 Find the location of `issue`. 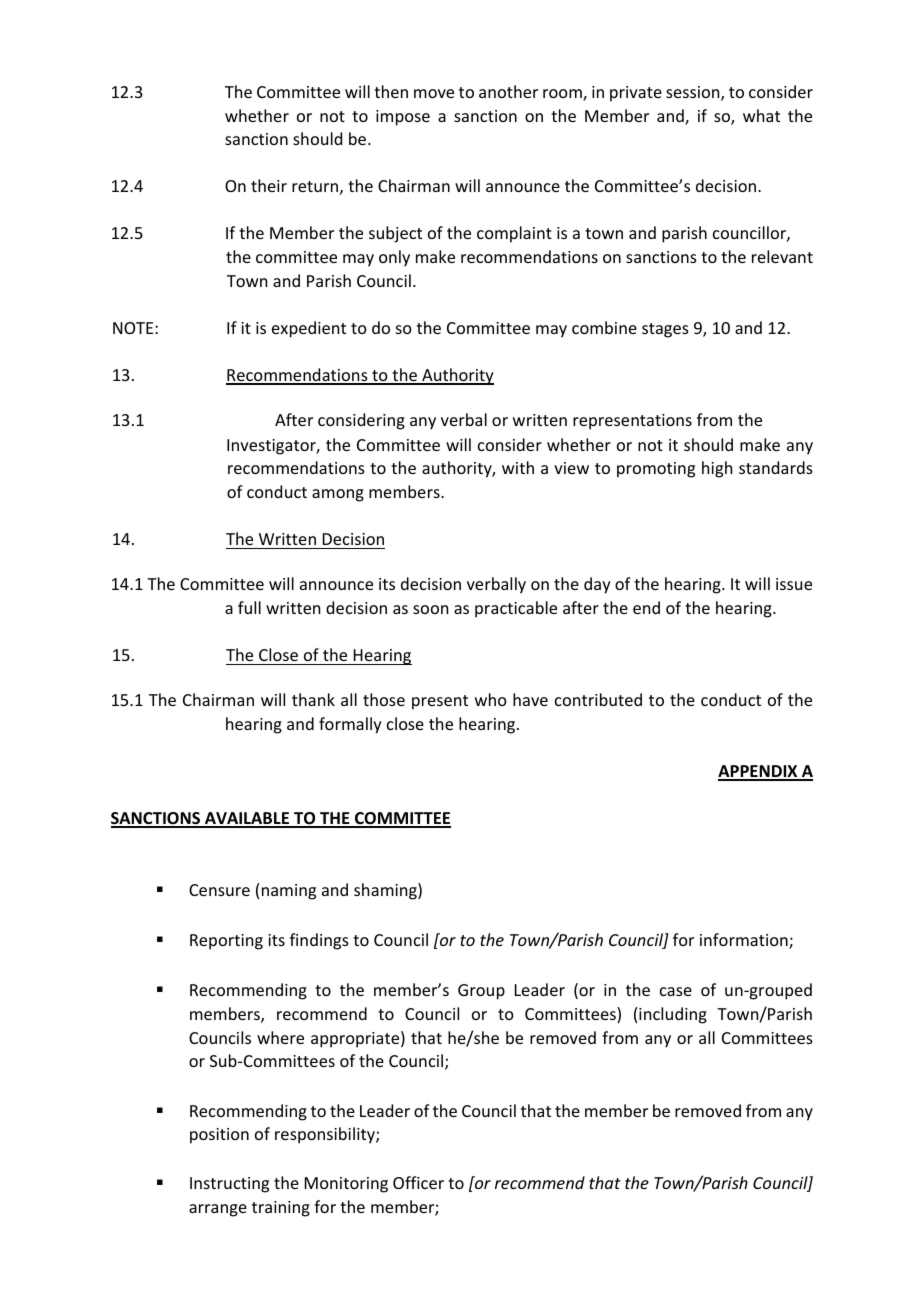

issue is located at coordinates (794, 584).
